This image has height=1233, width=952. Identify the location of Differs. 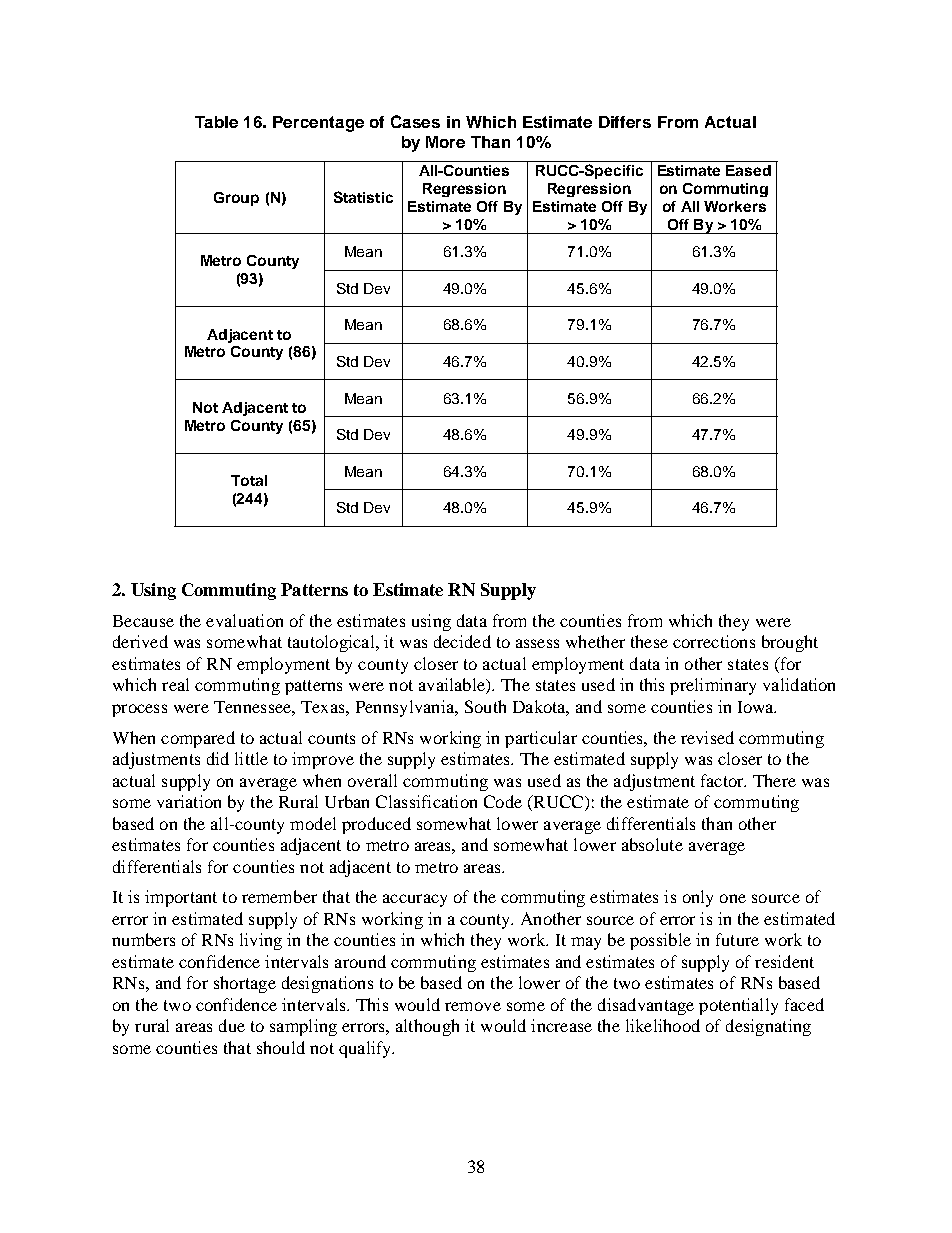
(625, 122).
